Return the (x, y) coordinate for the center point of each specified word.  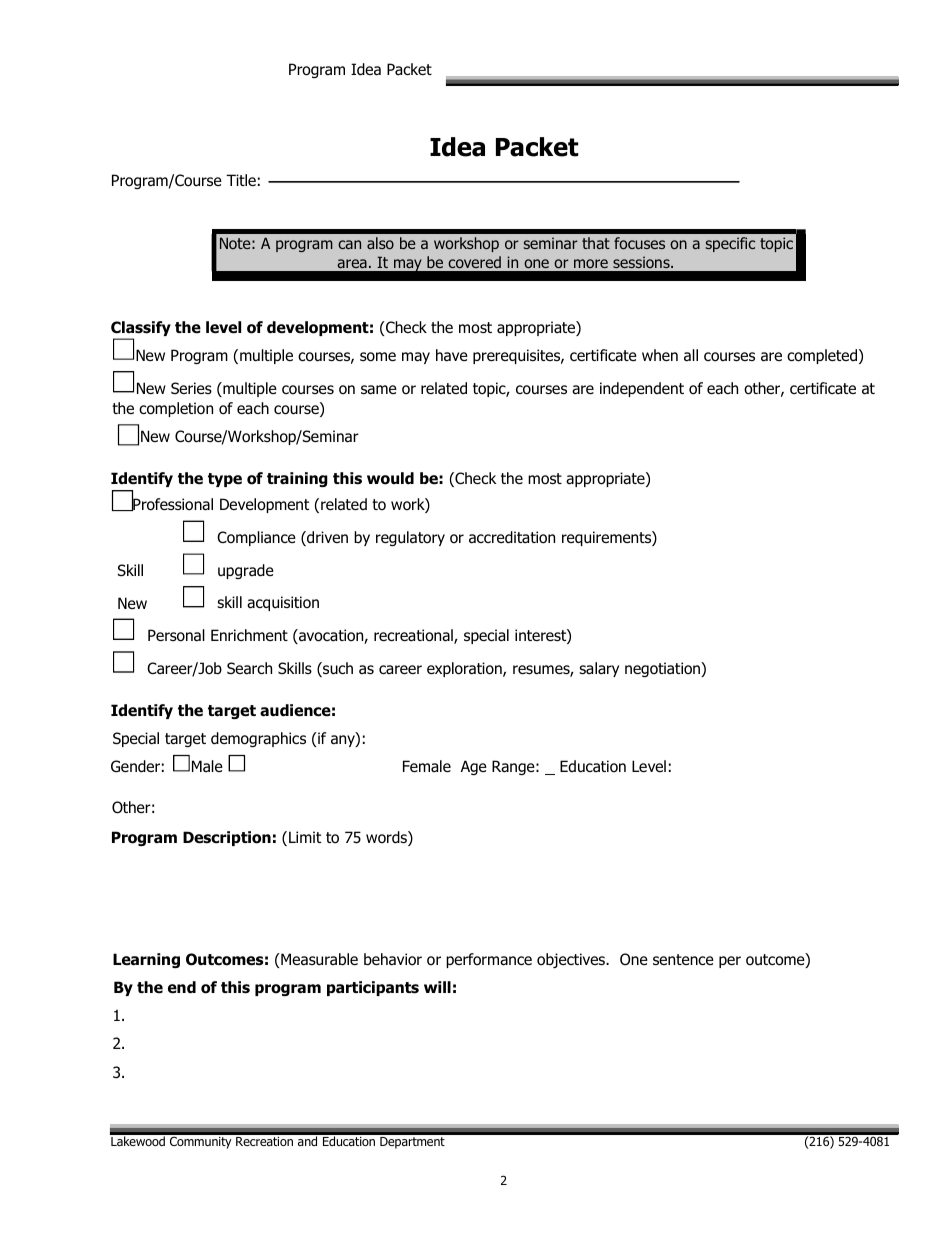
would (390, 478)
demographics (258, 739)
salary (599, 669)
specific (730, 244)
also (380, 243)
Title (241, 180)
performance (489, 960)
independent (642, 389)
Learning (146, 960)
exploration (465, 669)
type (225, 480)
